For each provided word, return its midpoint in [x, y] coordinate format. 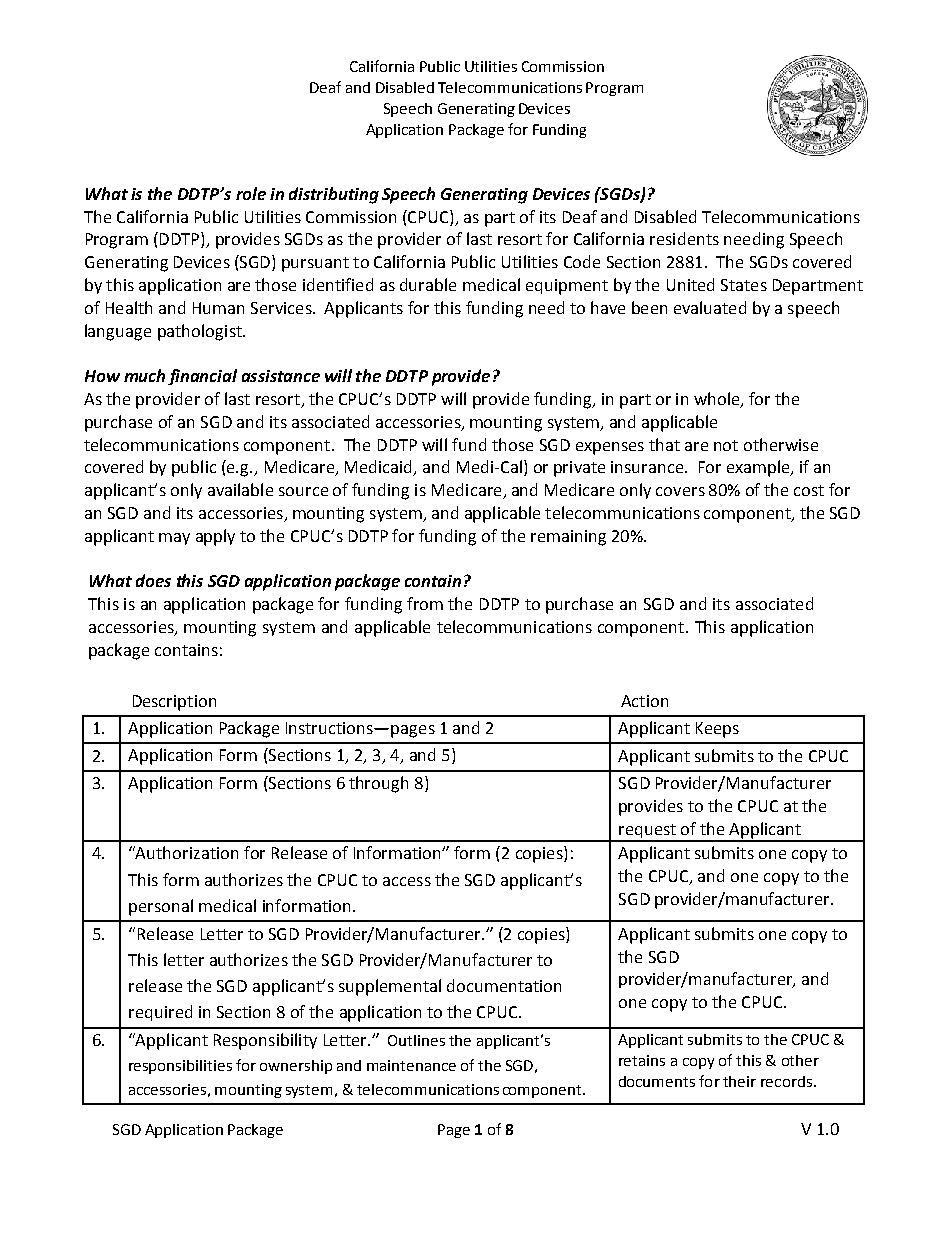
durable [428, 284]
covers [680, 491]
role [251, 193]
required [160, 1013]
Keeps [717, 730]
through [378, 784]
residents [684, 238]
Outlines [416, 1040]
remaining [568, 538]
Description [174, 703]
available [240, 489]
